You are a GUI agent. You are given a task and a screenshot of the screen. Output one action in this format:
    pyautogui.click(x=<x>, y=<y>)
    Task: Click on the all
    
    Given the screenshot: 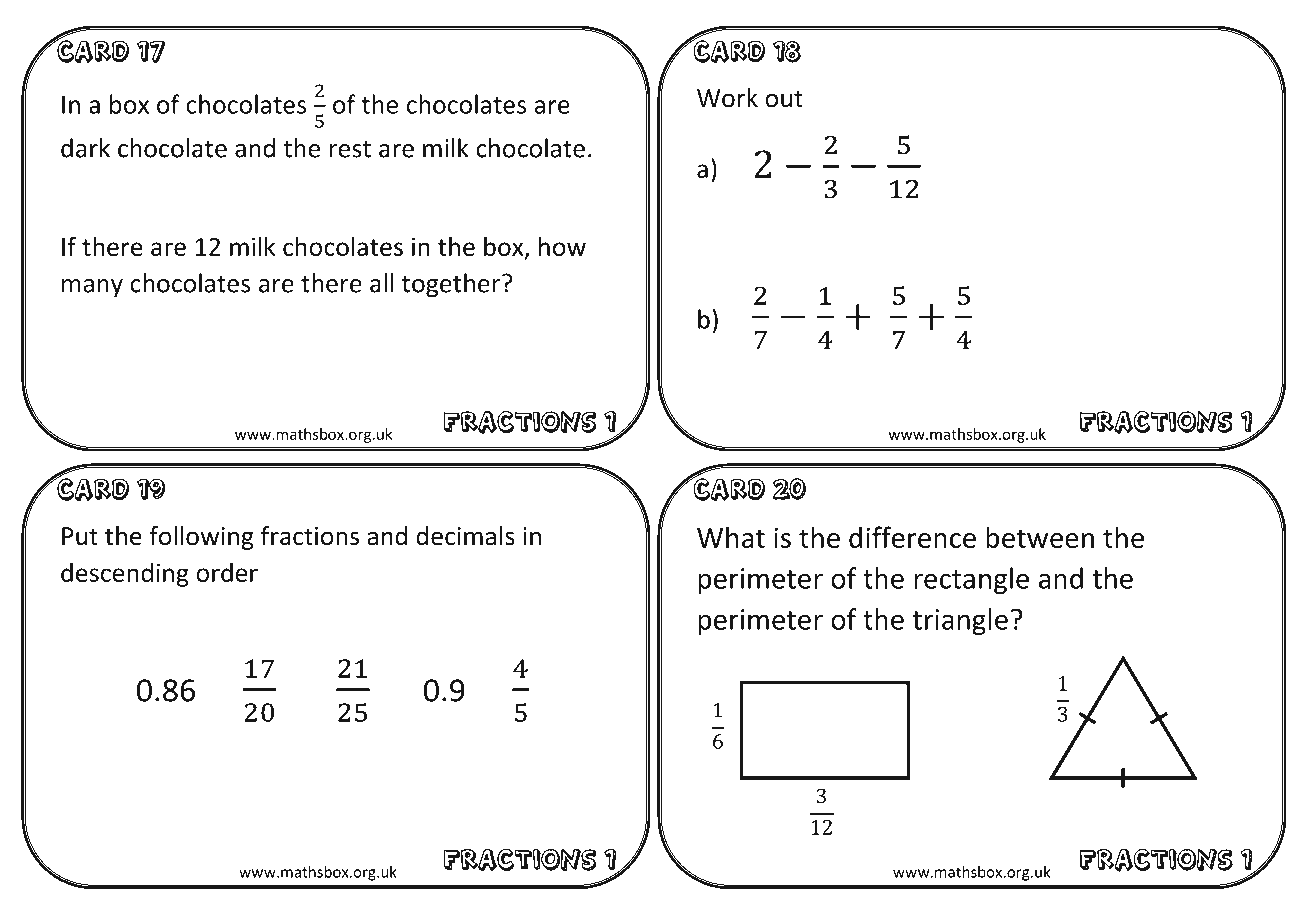 What is the action you would take?
    pyautogui.click(x=382, y=283)
